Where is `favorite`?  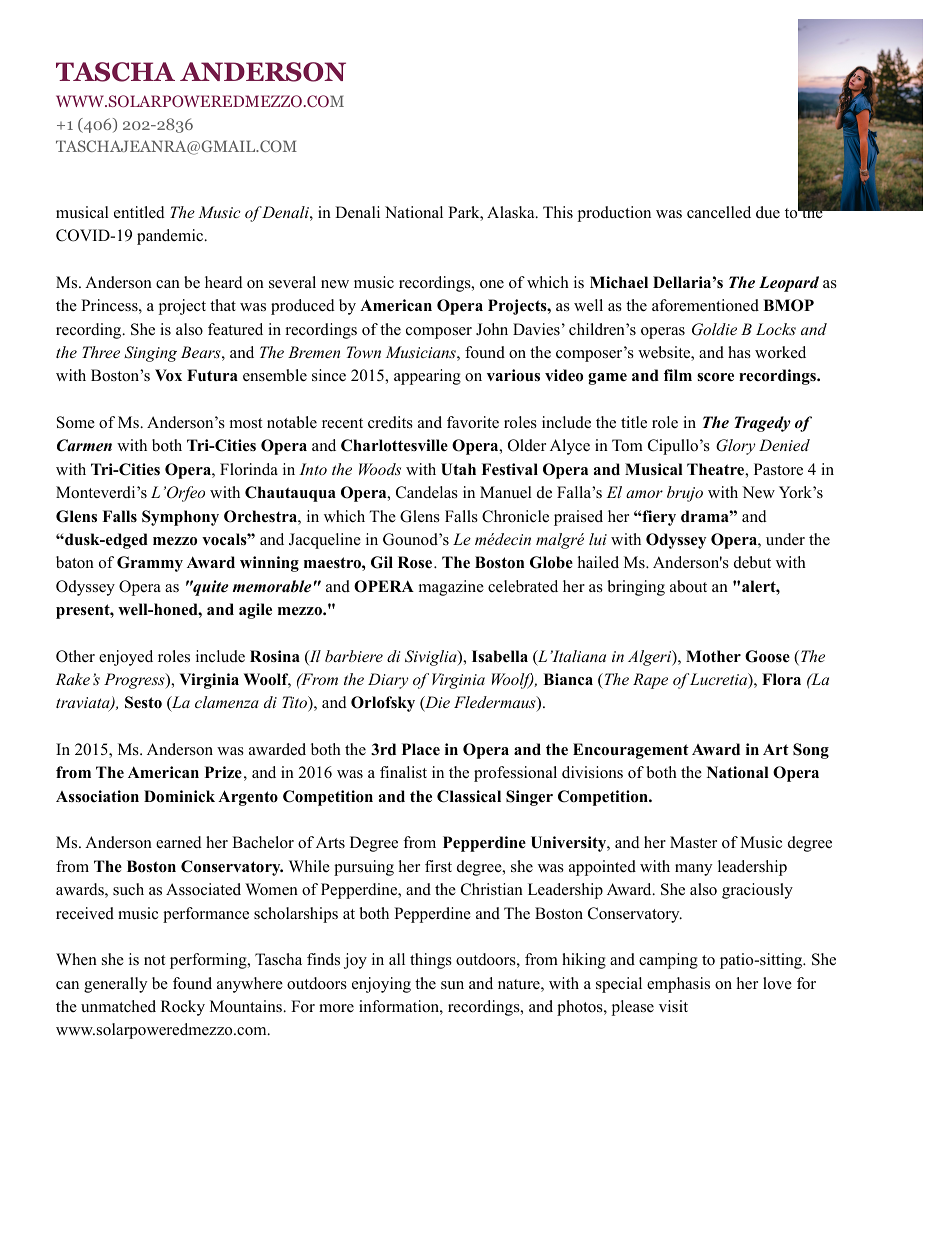
favorite is located at coordinates (473, 422).
